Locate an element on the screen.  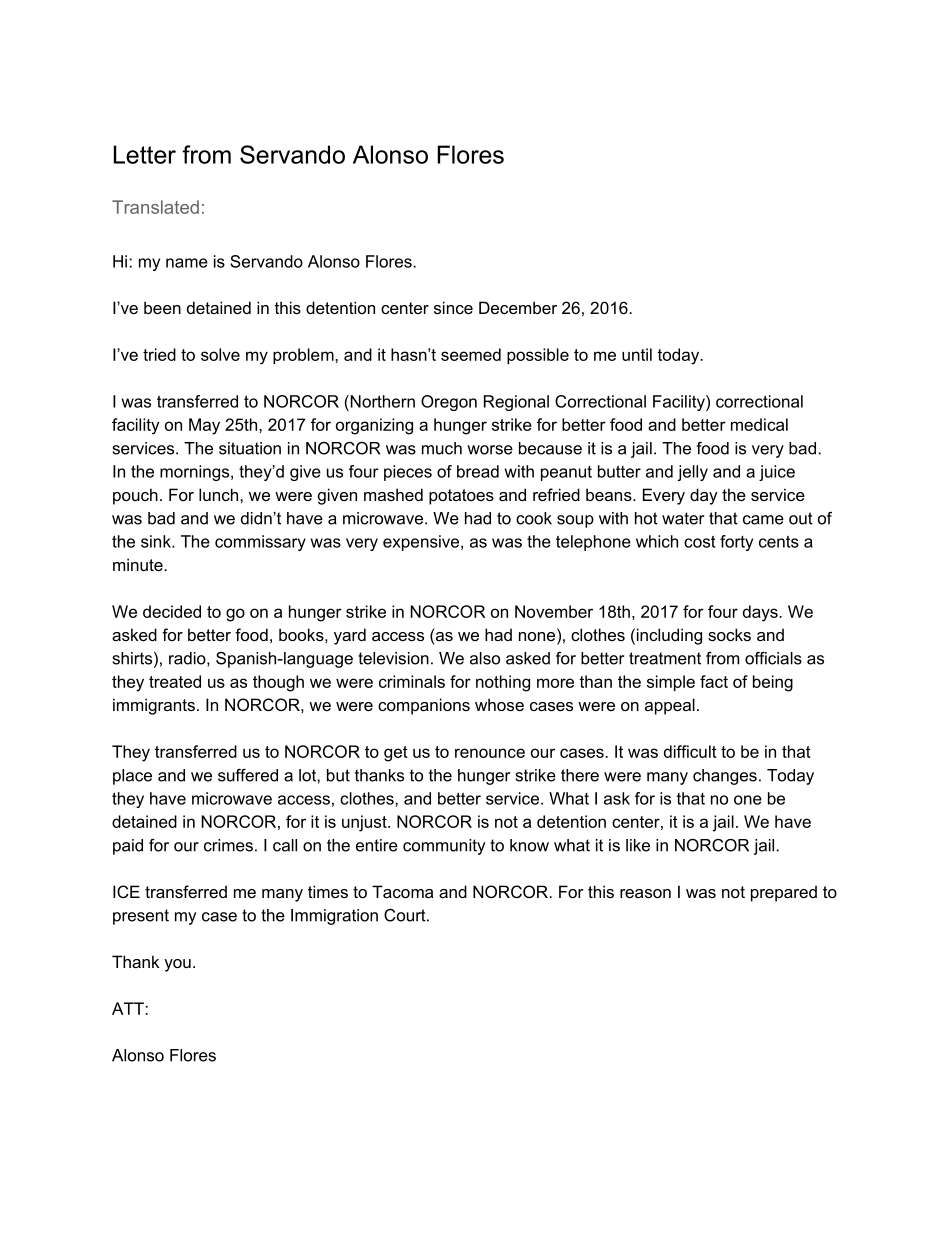
expensive is located at coordinates (422, 543).
